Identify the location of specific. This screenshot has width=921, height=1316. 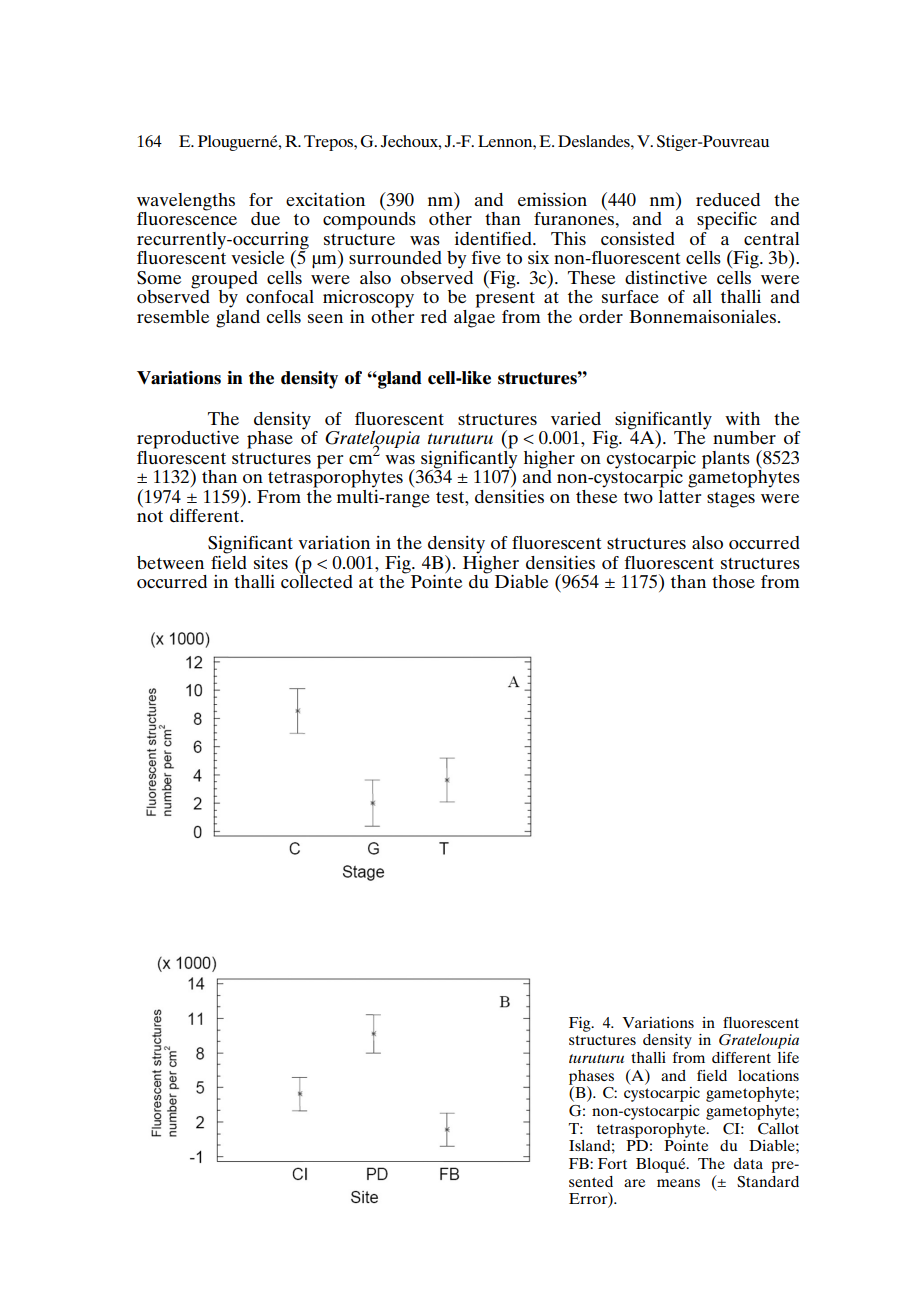
(727, 221).
